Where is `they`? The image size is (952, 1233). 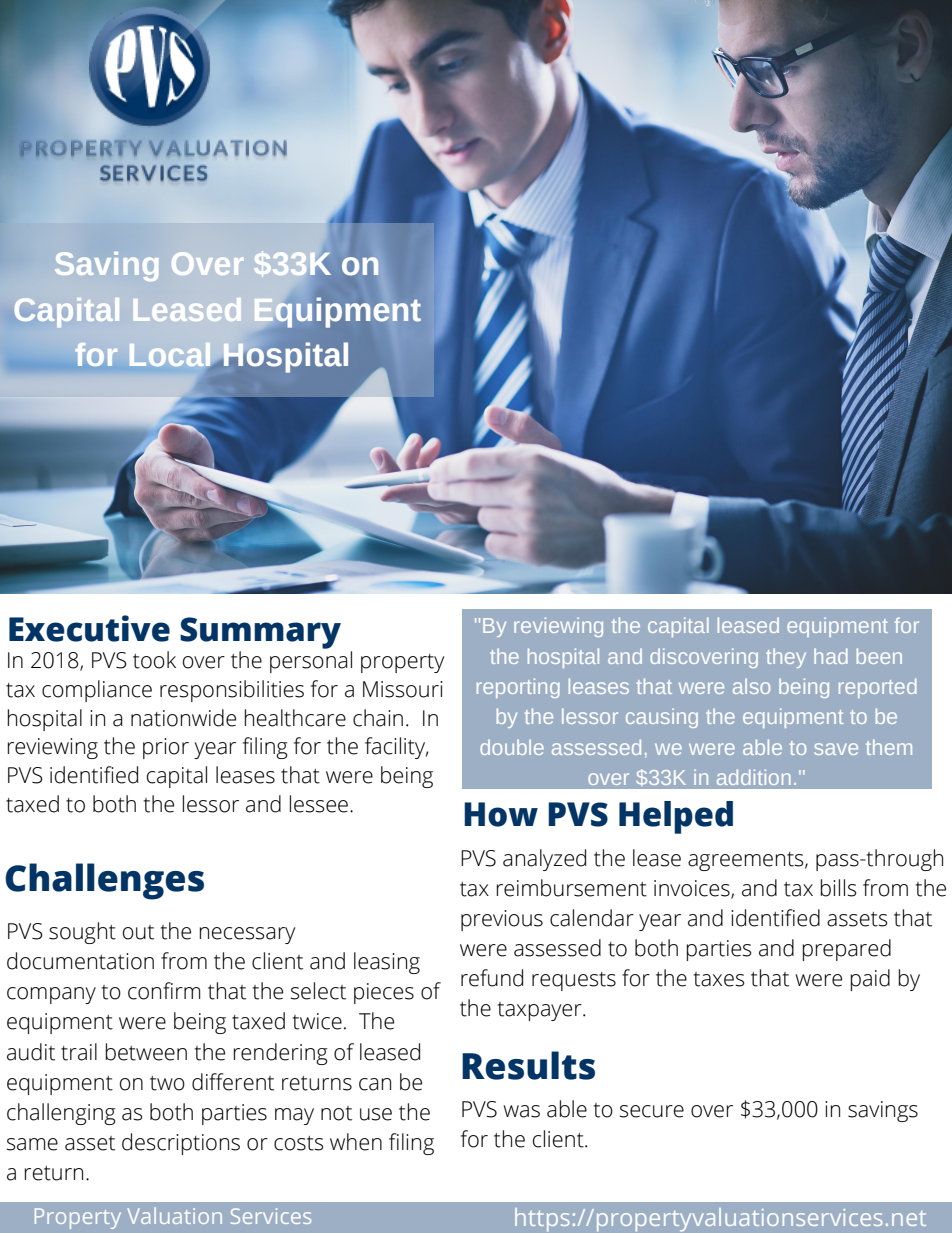
they is located at coordinates (786, 658).
